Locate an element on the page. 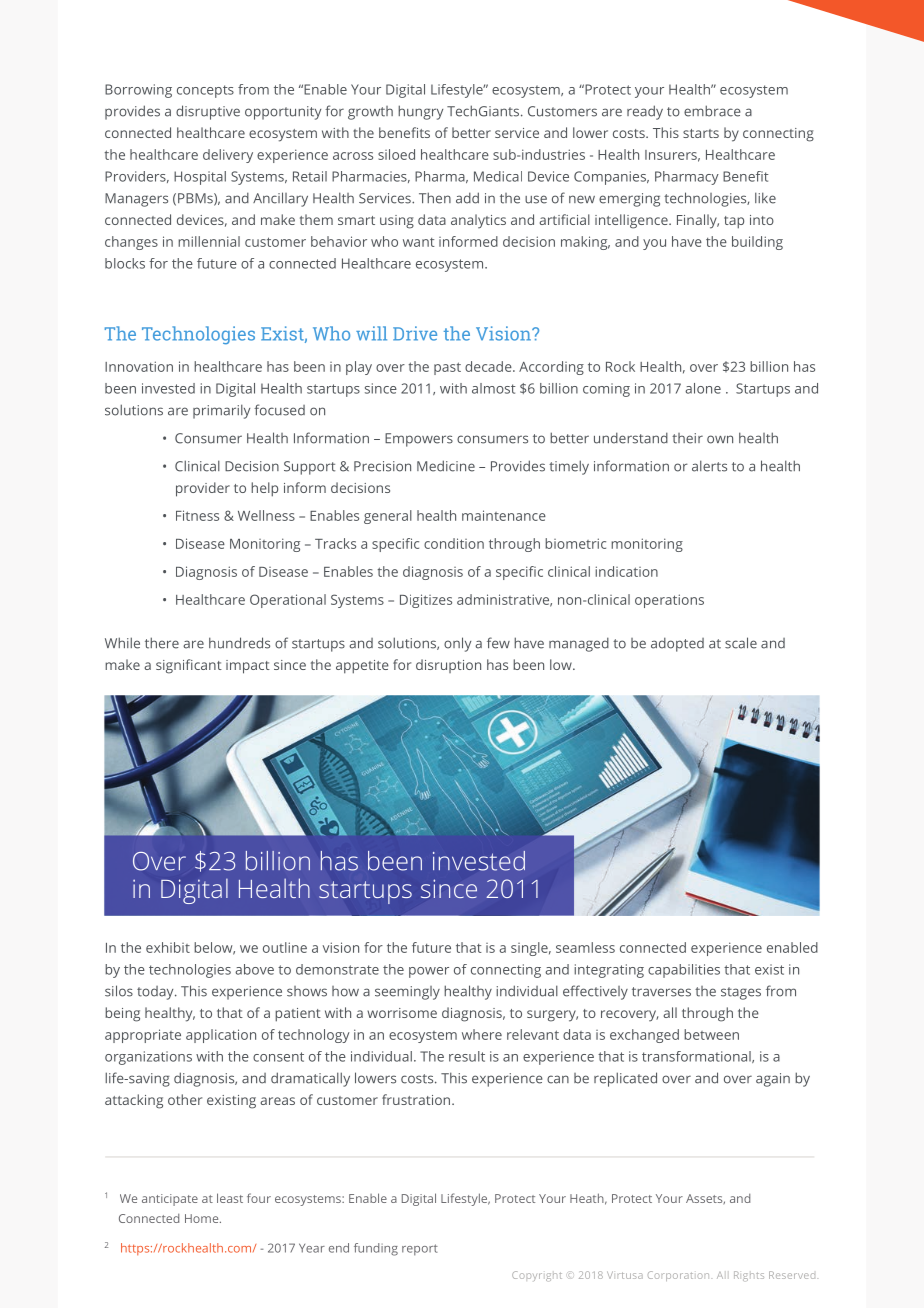 The image size is (924, 1308). starts is located at coordinates (701, 133).
